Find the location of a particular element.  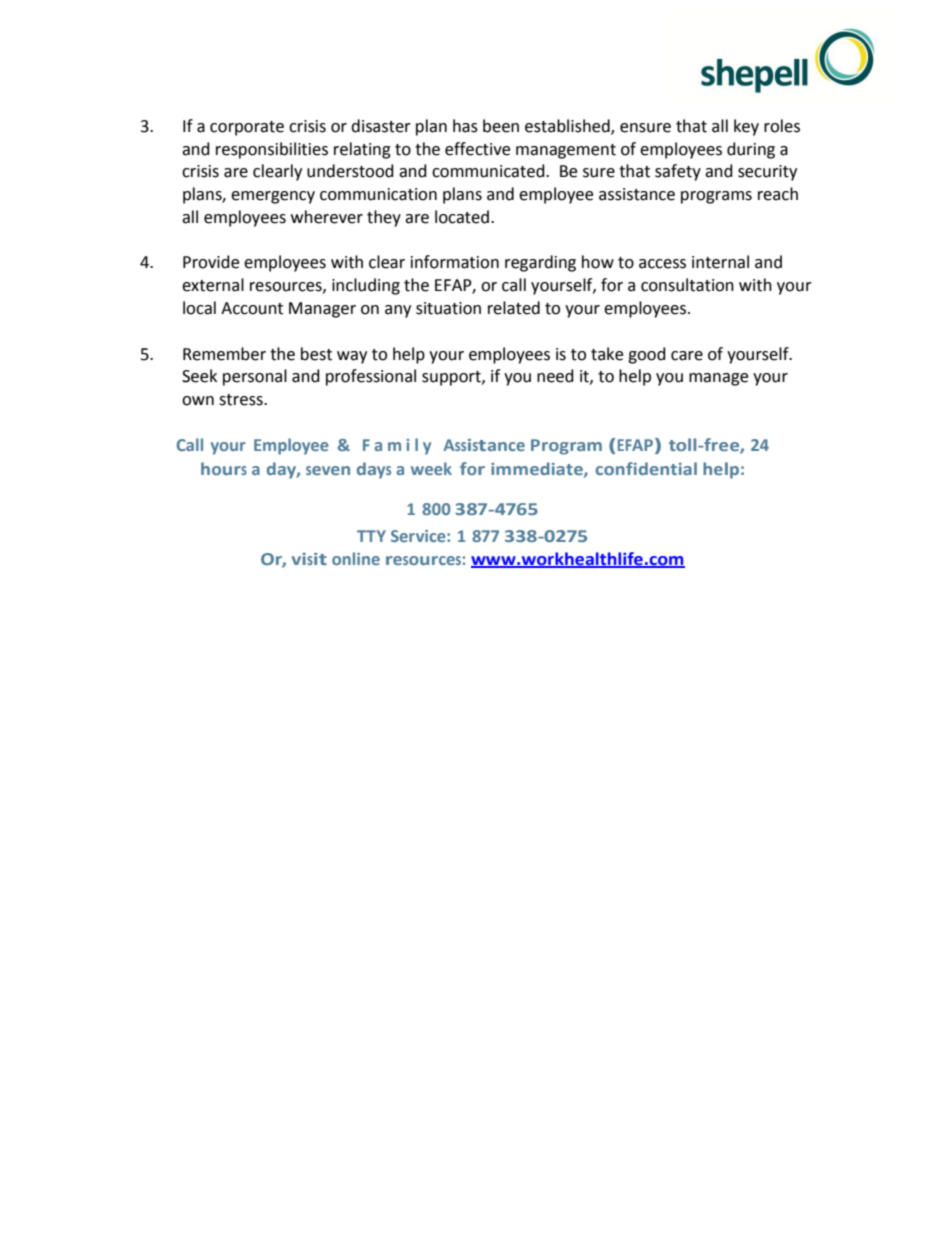

need is located at coordinates (555, 376).
